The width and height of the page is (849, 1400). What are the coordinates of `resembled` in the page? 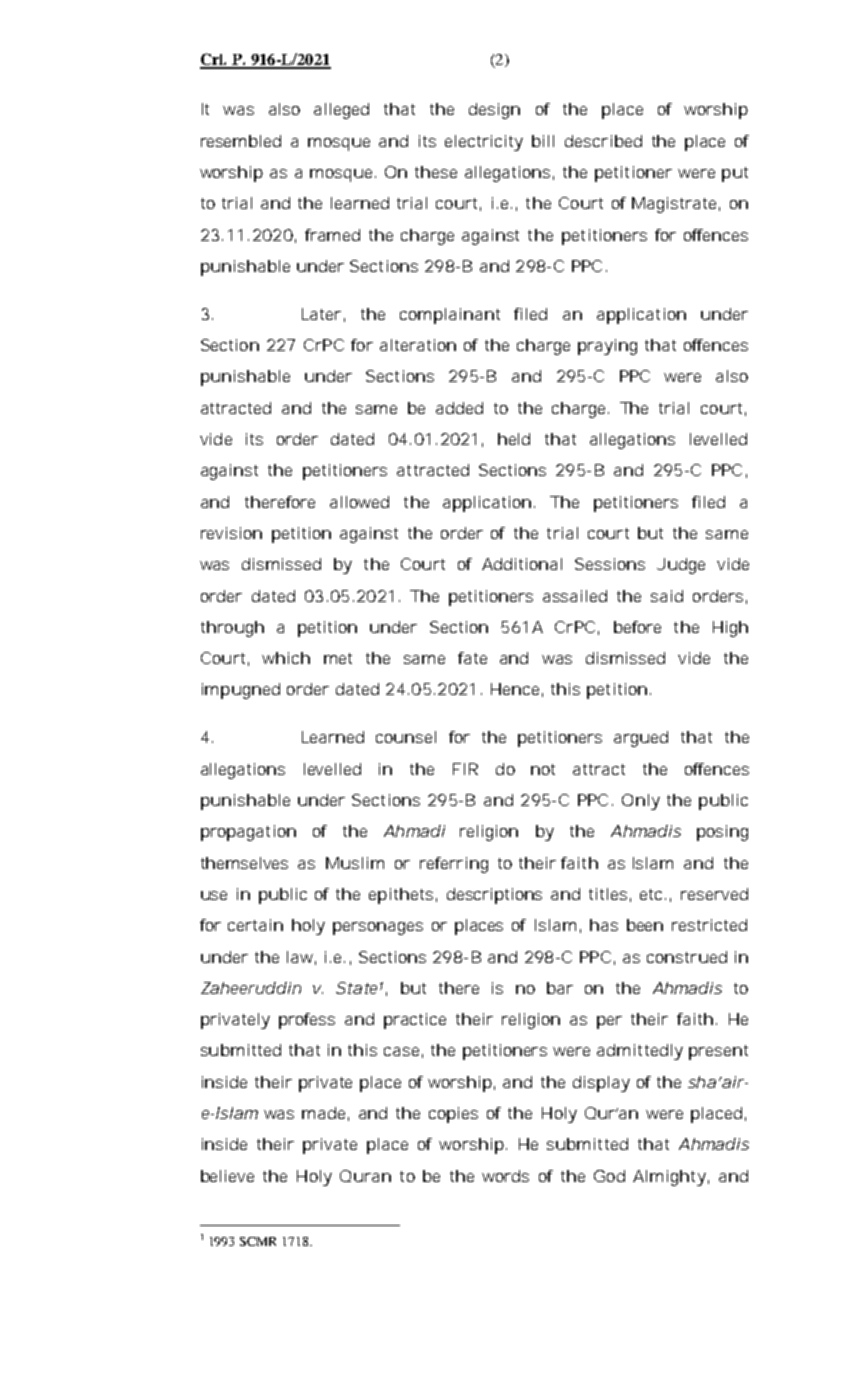 It's located at (241, 141).
